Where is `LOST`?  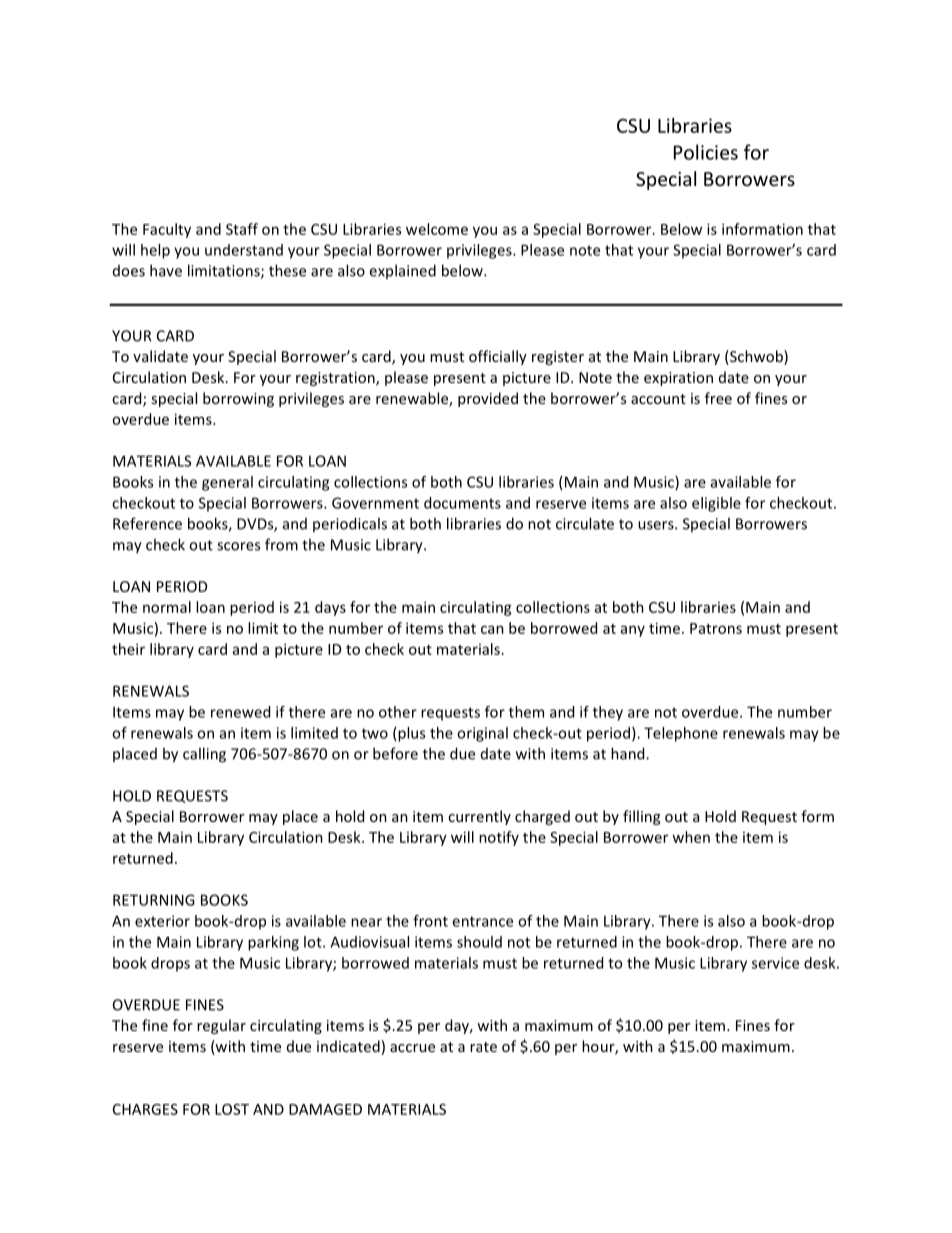
LOST is located at coordinates (232, 1109).
